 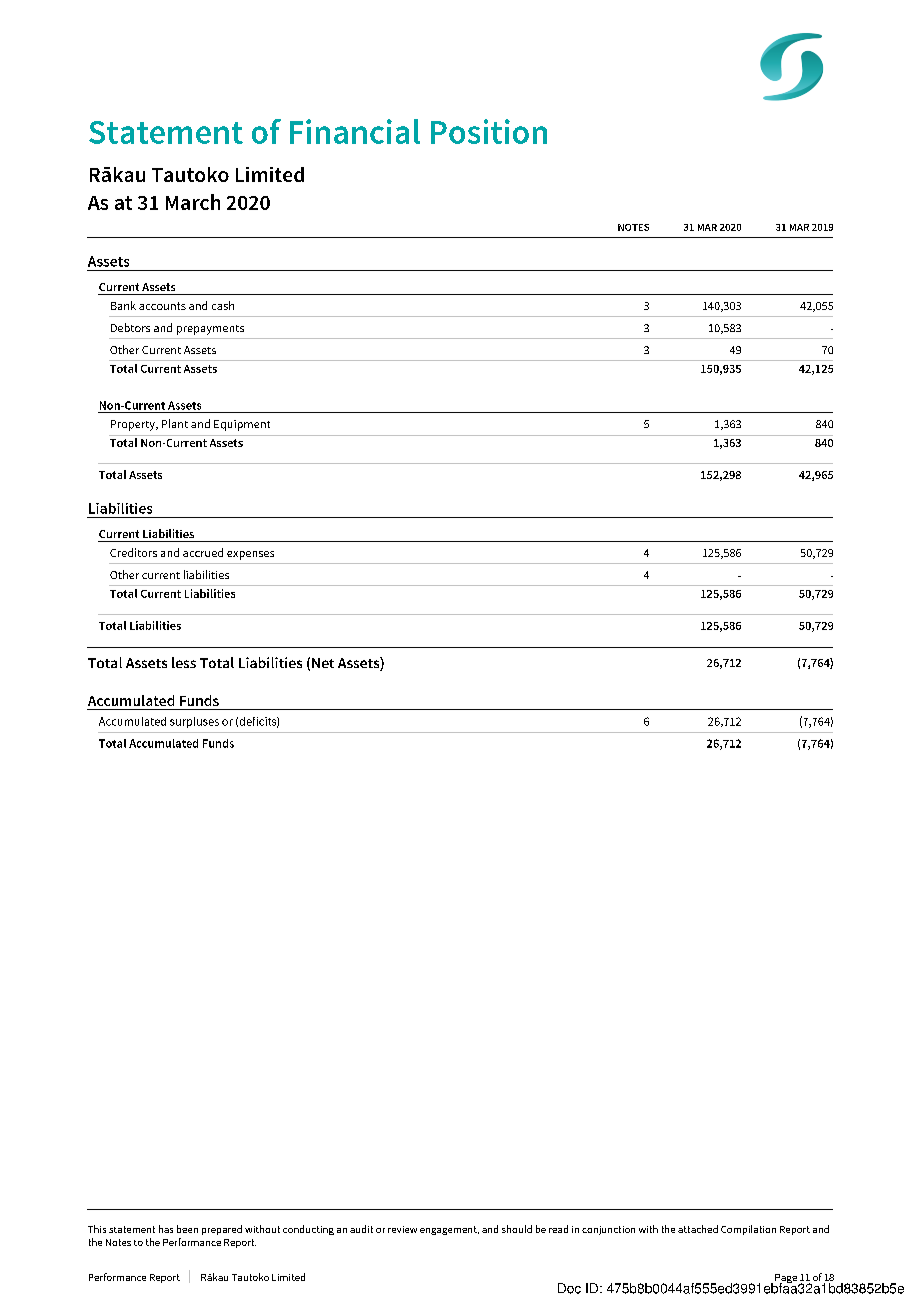 What do you see at coordinates (203, 552) in the screenshot?
I see `accrued` at bounding box center [203, 552].
